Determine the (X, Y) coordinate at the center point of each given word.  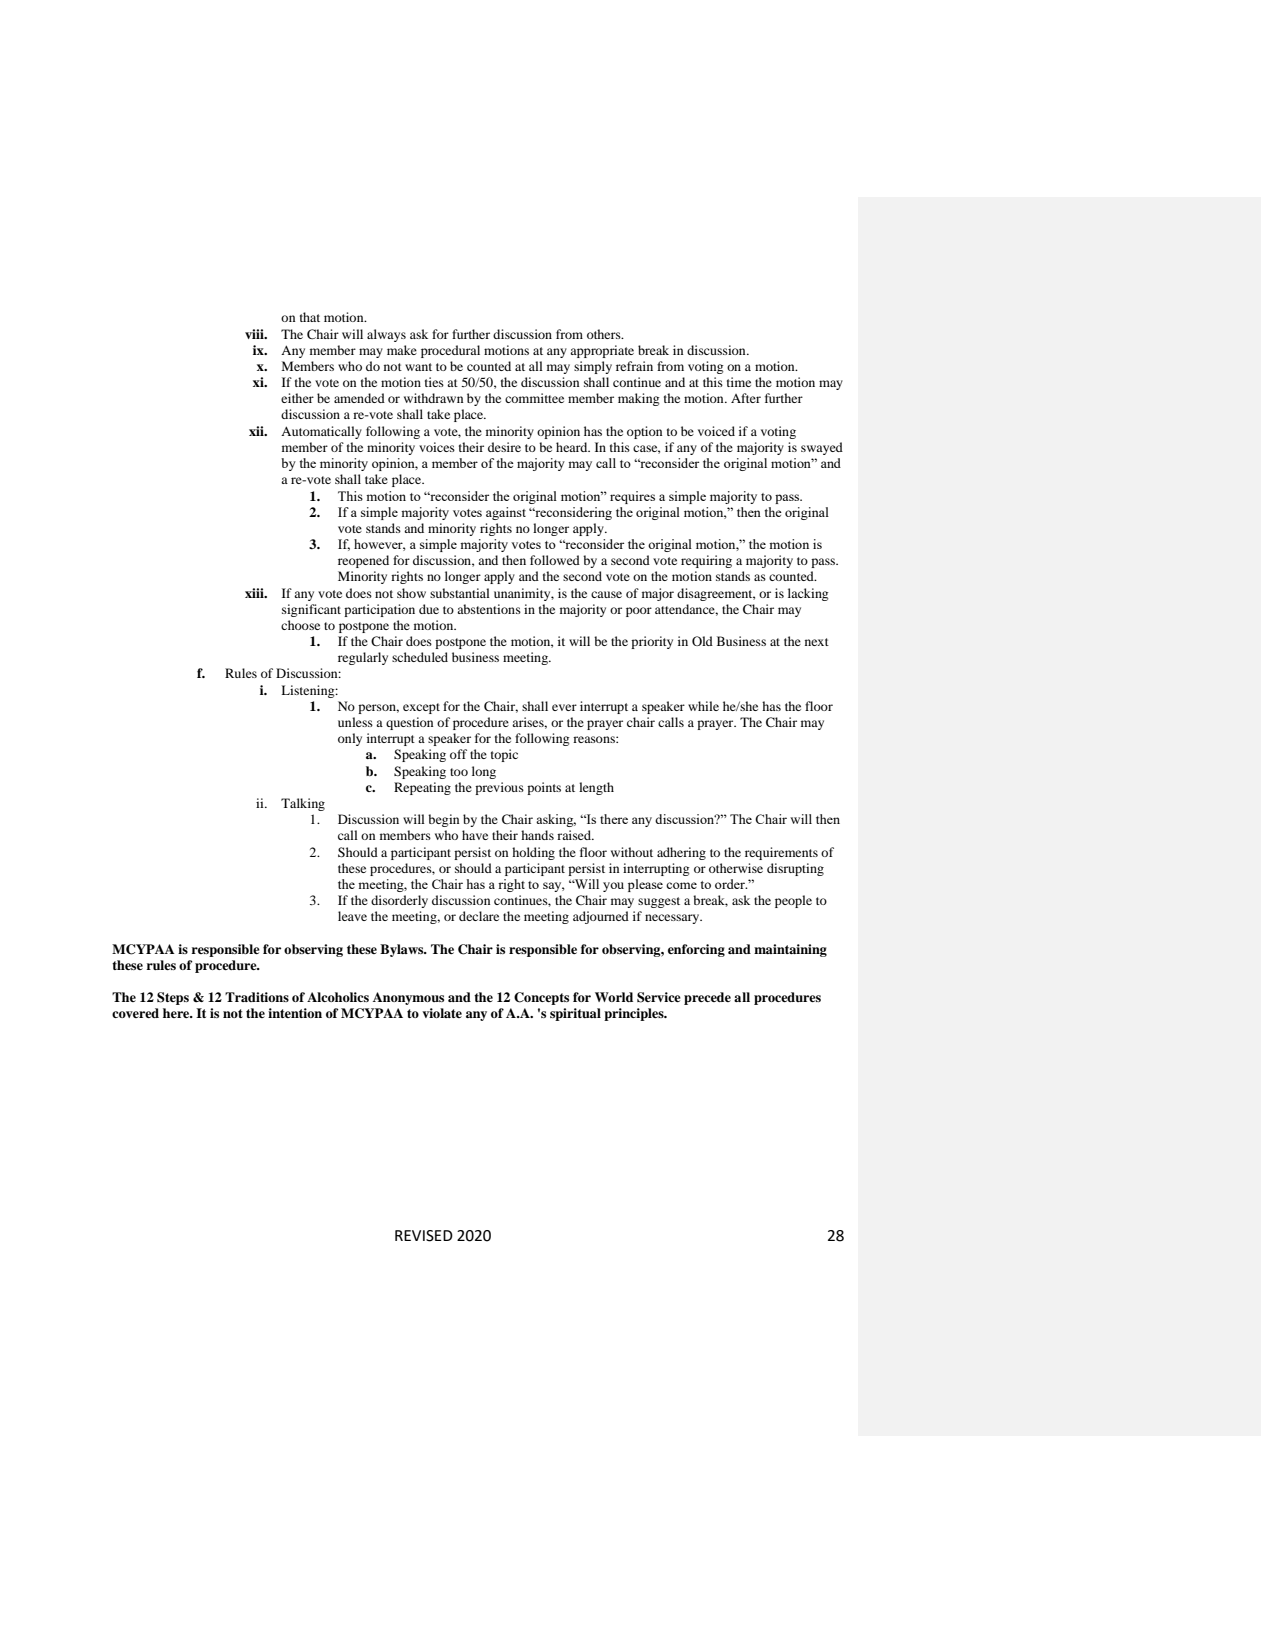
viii (255, 334)
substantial (460, 593)
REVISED (424, 1236)
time (739, 382)
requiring (706, 561)
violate (442, 1013)
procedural (450, 351)
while (703, 706)
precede (707, 998)
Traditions (257, 997)
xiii (255, 593)
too (459, 772)
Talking (303, 804)
